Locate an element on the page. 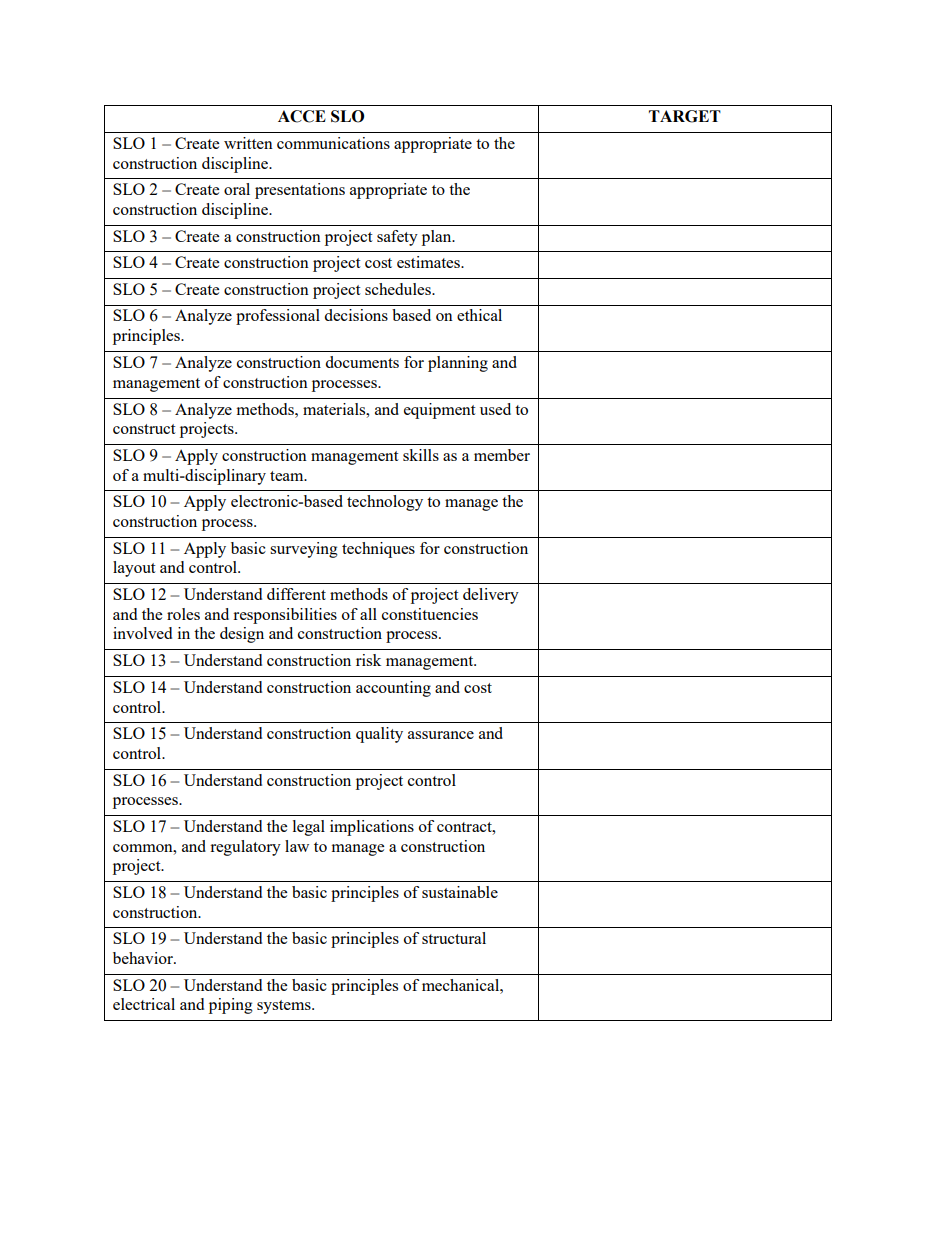 Image resolution: width=952 pixels, height=1233 pixels. TARGET is located at coordinates (685, 116).
